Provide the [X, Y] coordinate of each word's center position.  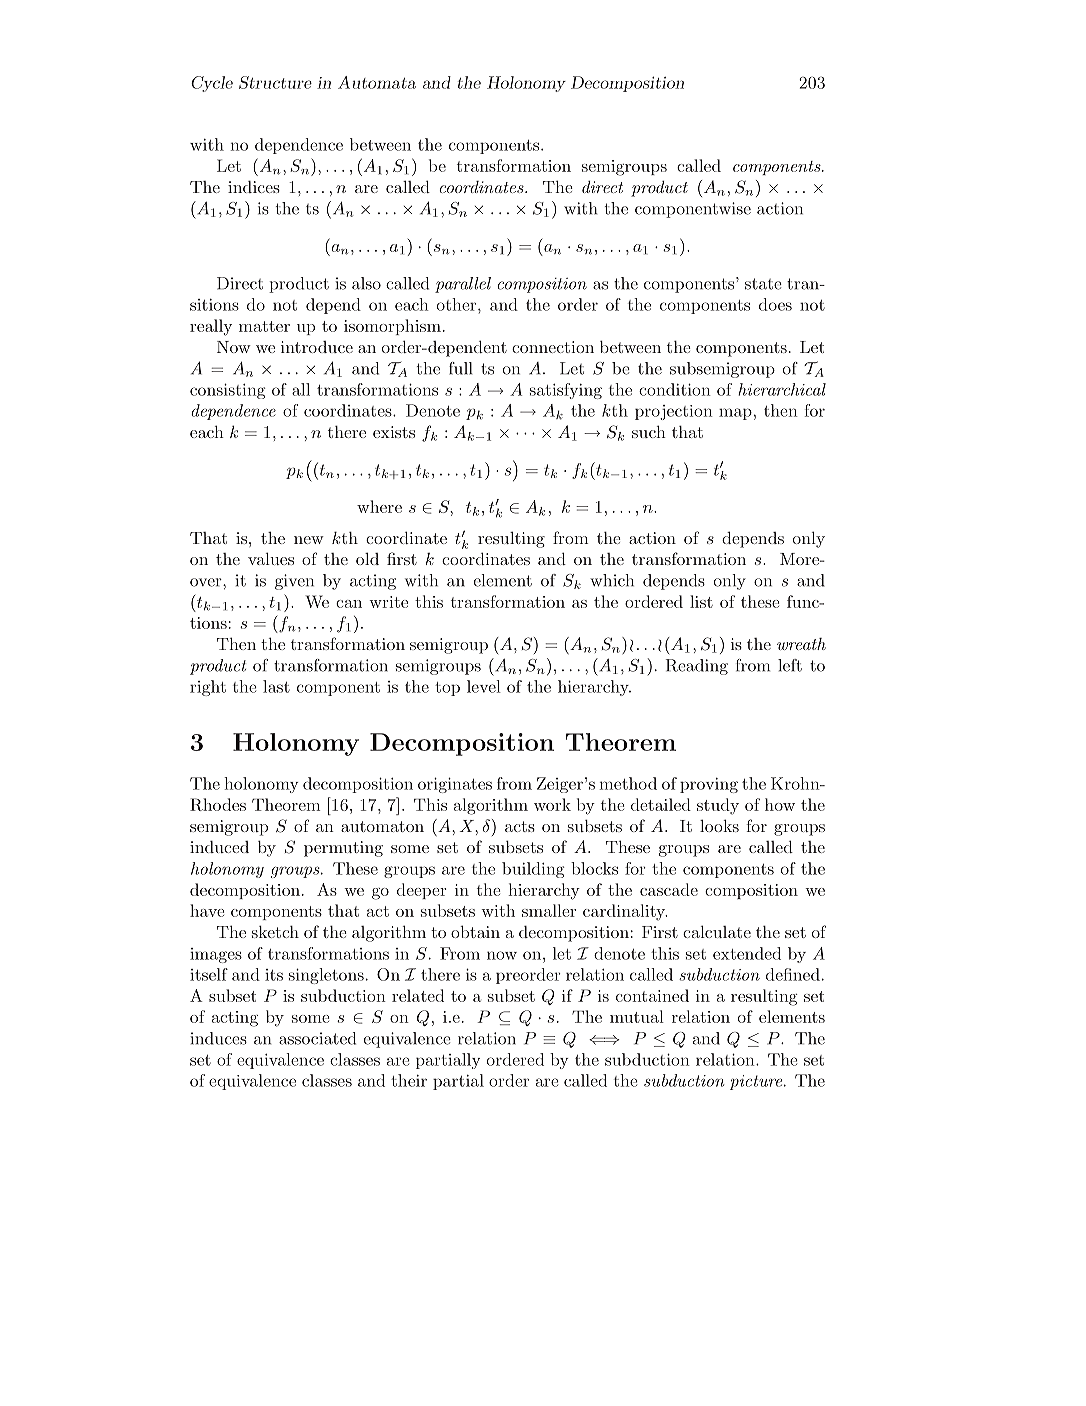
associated [317, 1038]
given [294, 582]
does [775, 304]
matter [264, 326]
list [701, 601]
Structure [275, 82]
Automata [377, 82]
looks [719, 825]
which [612, 580]
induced [219, 847]
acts [520, 826]
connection [553, 347]
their [409, 1080]
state [763, 284]
